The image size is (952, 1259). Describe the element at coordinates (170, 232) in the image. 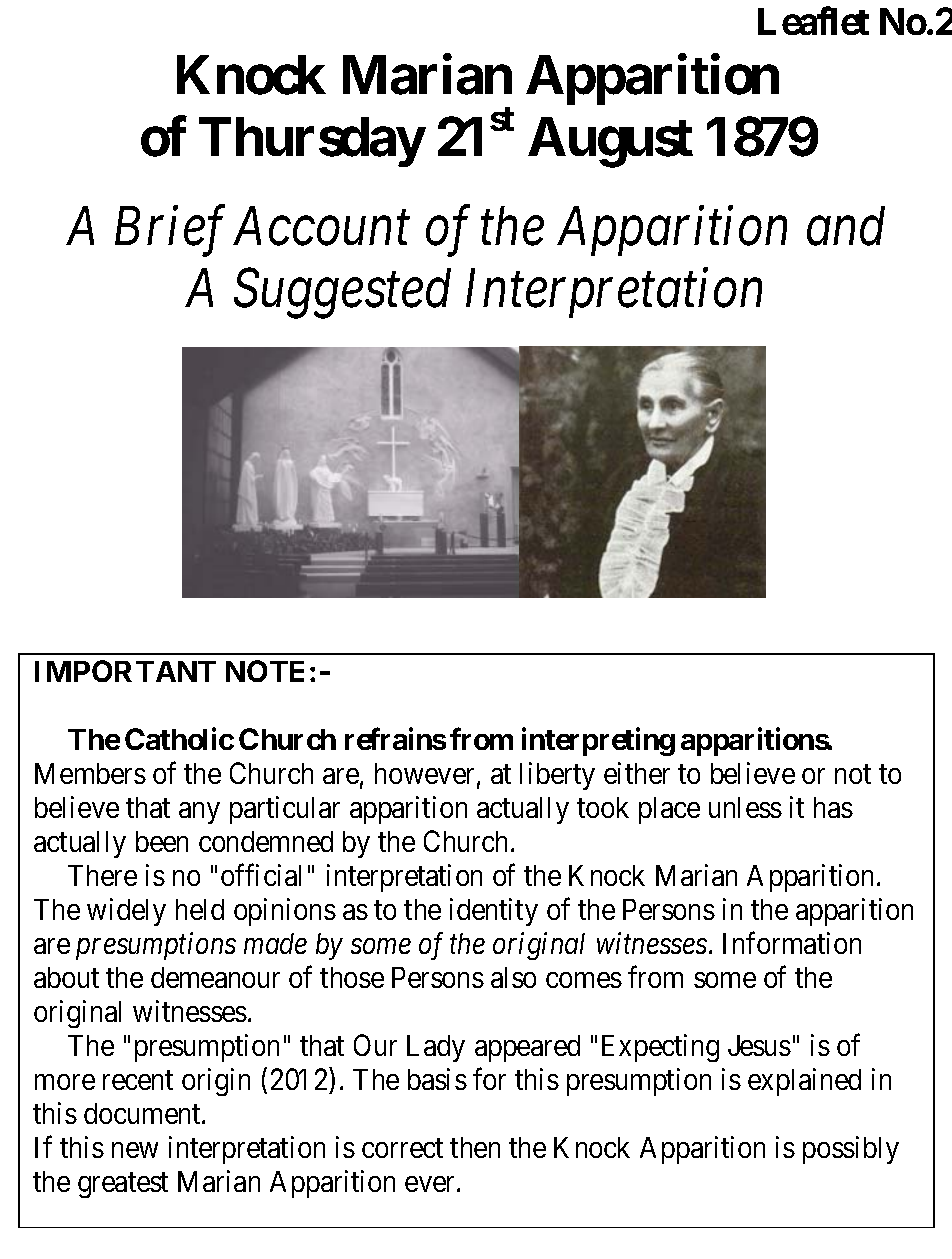

I see `Brief` at that location.
